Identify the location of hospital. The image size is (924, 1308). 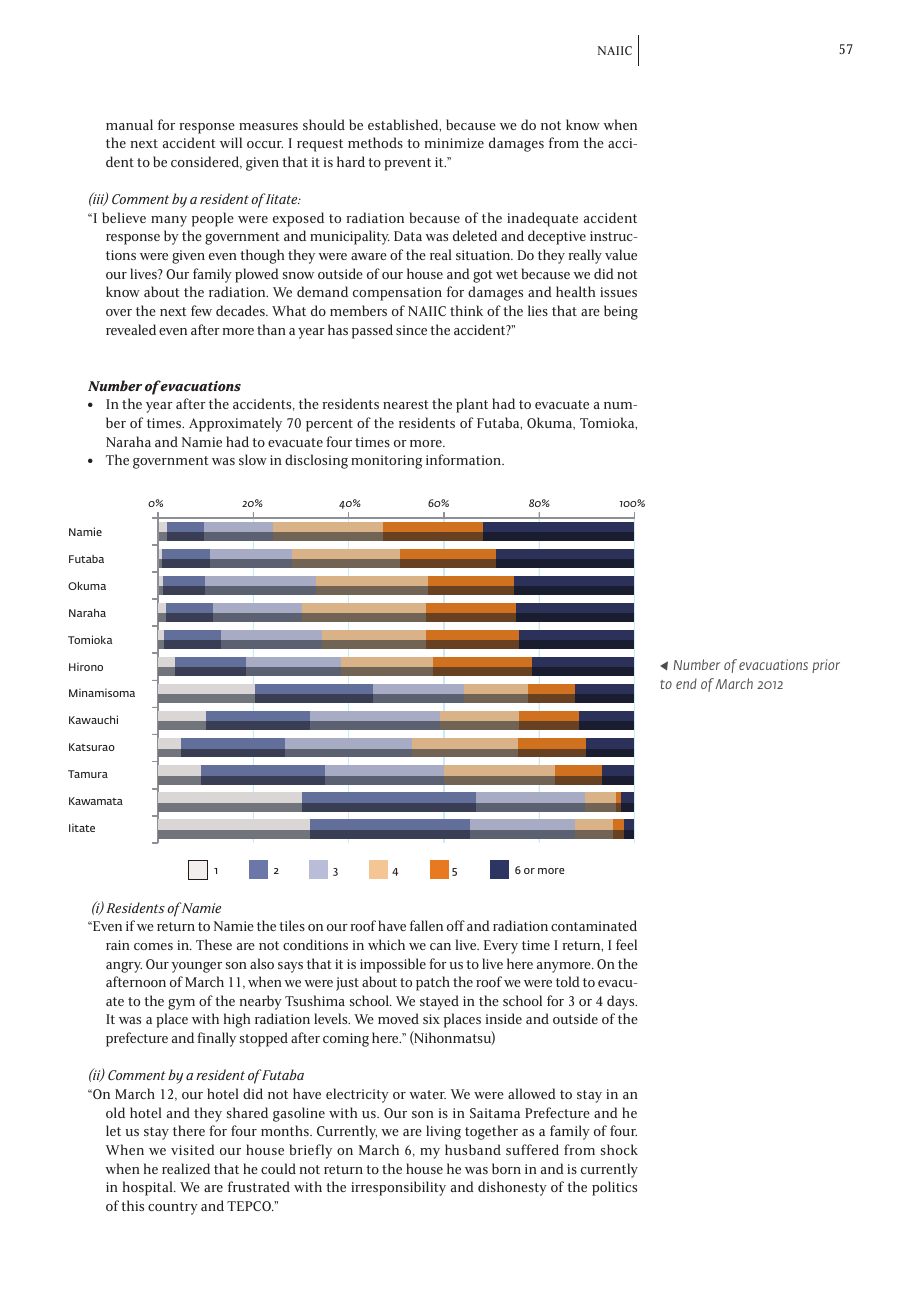
(149, 1188).
